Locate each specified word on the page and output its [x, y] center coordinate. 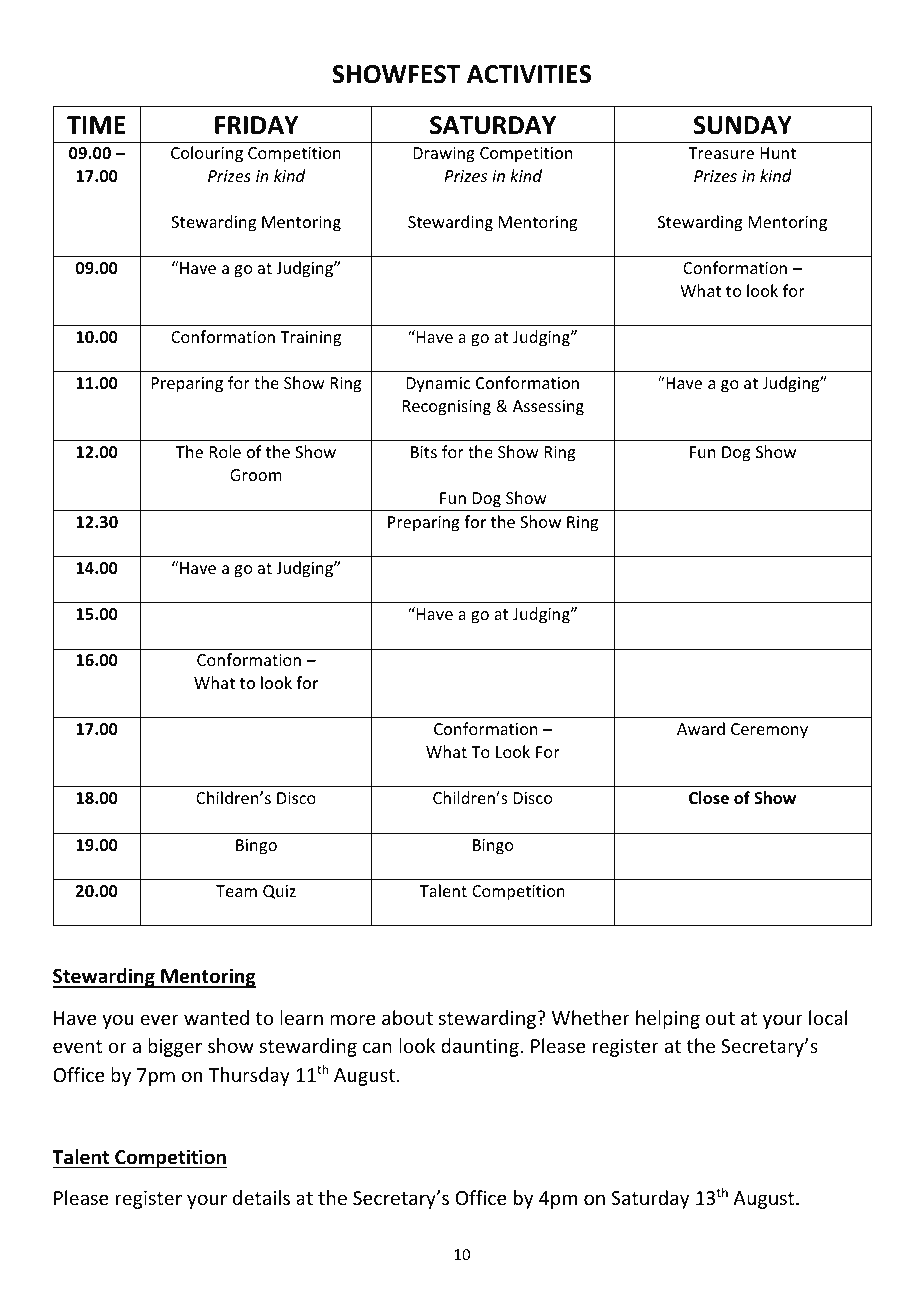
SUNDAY [743, 125]
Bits [424, 452]
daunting [480, 1047]
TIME [96, 125]
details [261, 1197]
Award [701, 728]
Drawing [444, 155]
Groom [256, 475]
